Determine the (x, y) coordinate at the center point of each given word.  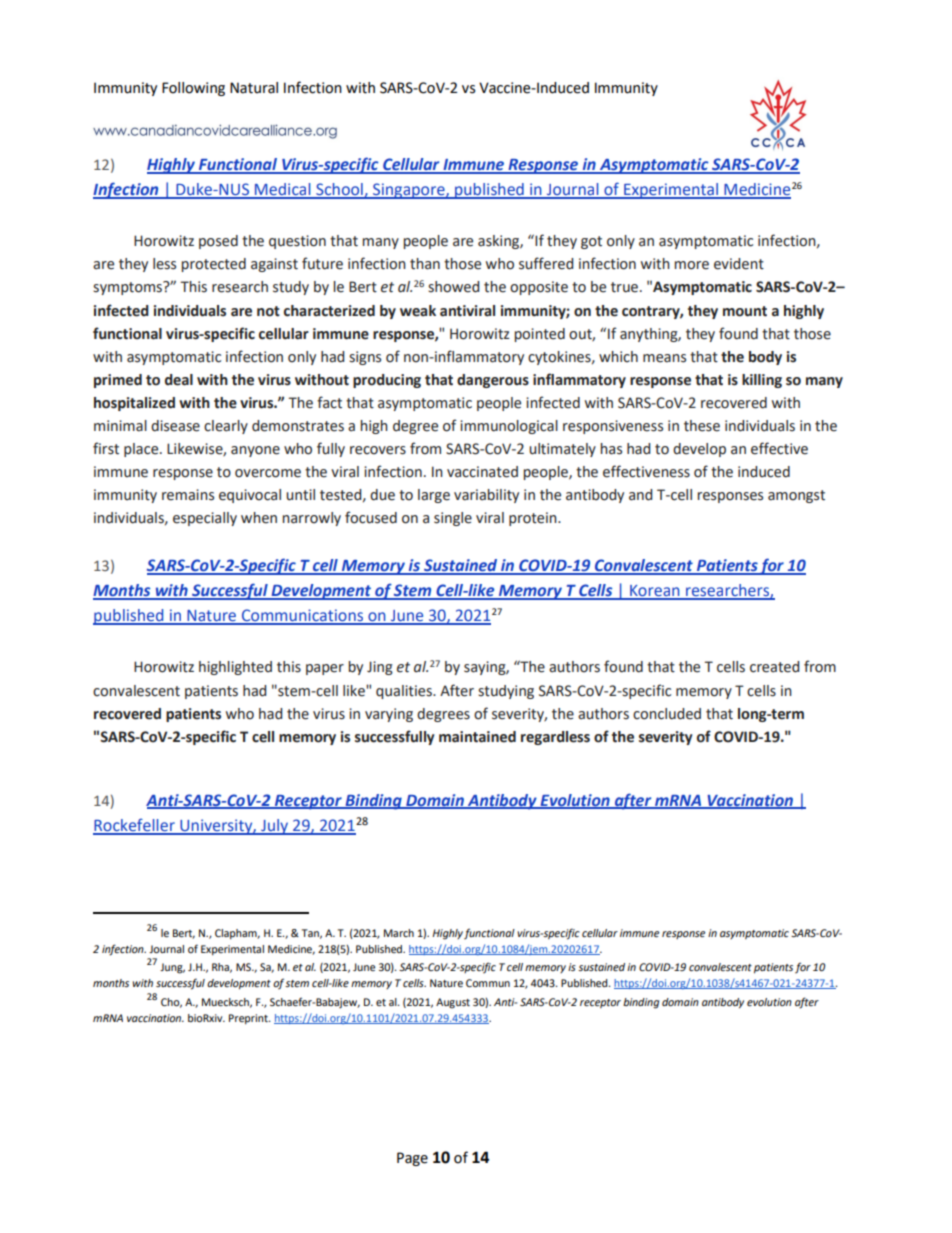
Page (412, 1159)
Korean (655, 592)
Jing (380, 668)
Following (193, 89)
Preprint (249, 1019)
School (339, 190)
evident (739, 264)
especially (205, 519)
